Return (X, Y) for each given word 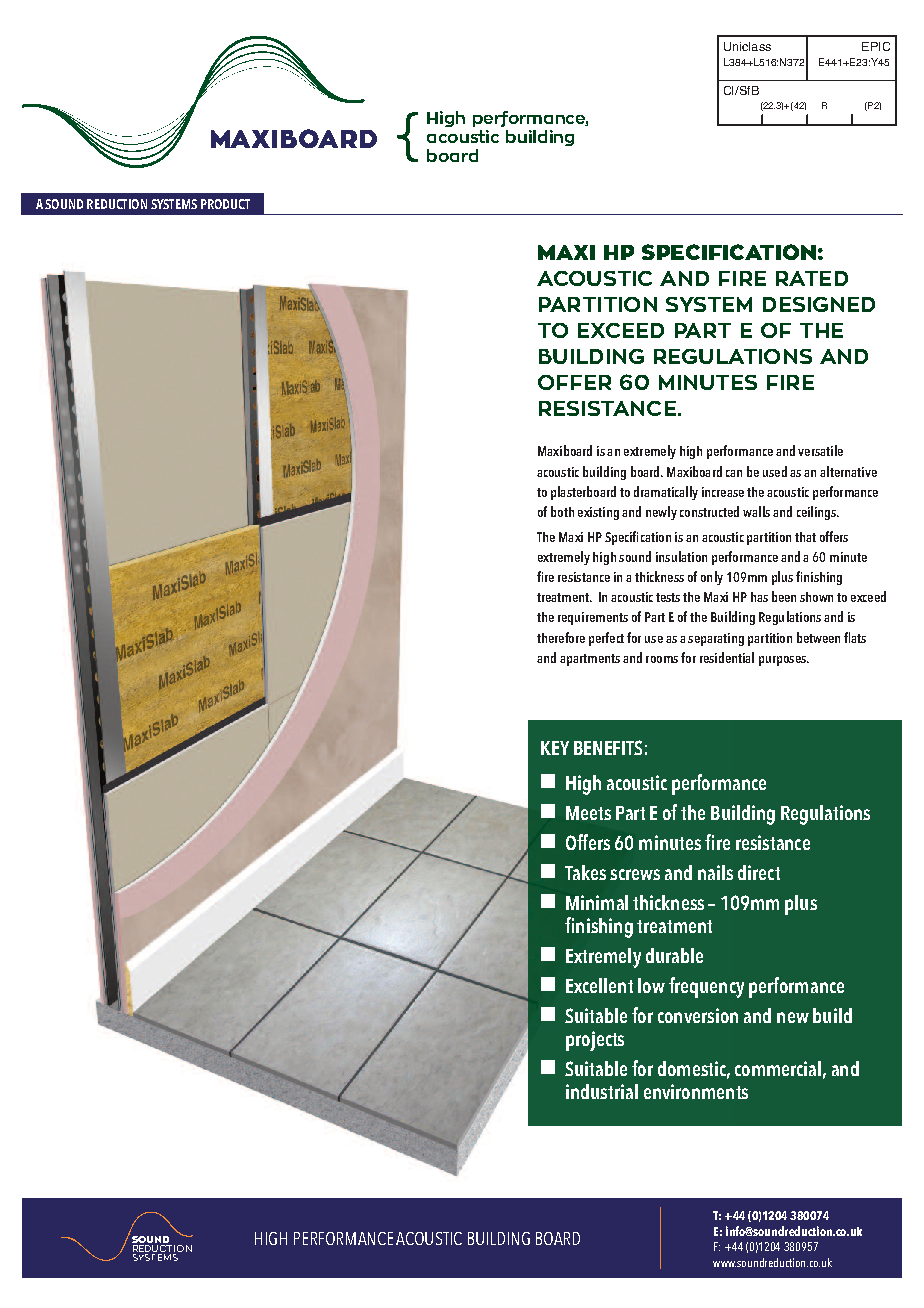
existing (598, 513)
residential (727, 657)
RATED (812, 278)
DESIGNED (819, 304)
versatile (820, 450)
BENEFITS (608, 747)
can (734, 473)
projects (595, 1041)
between (818, 637)
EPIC (876, 46)
